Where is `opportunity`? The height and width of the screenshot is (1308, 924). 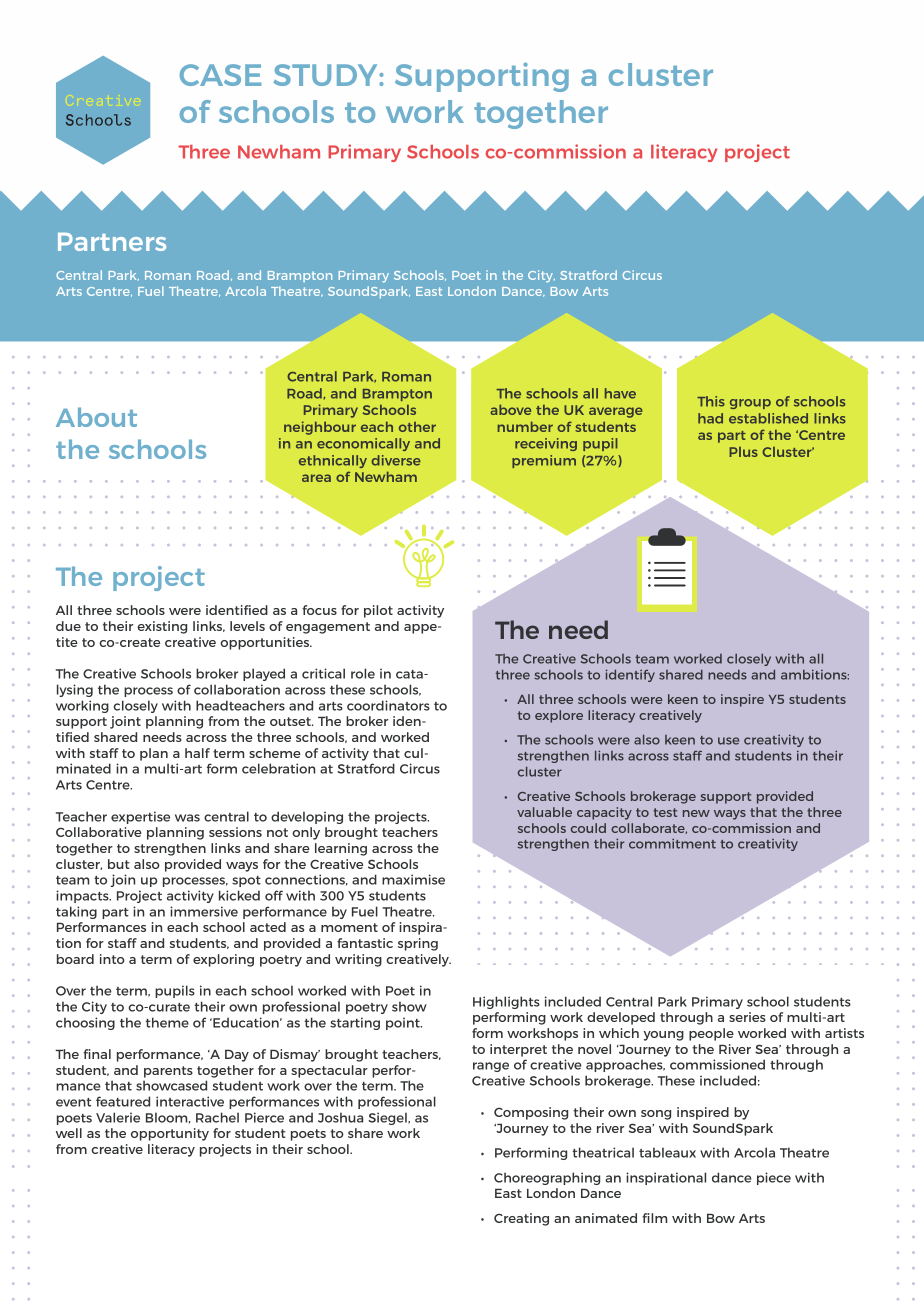
opportunity is located at coordinates (170, 1134).
